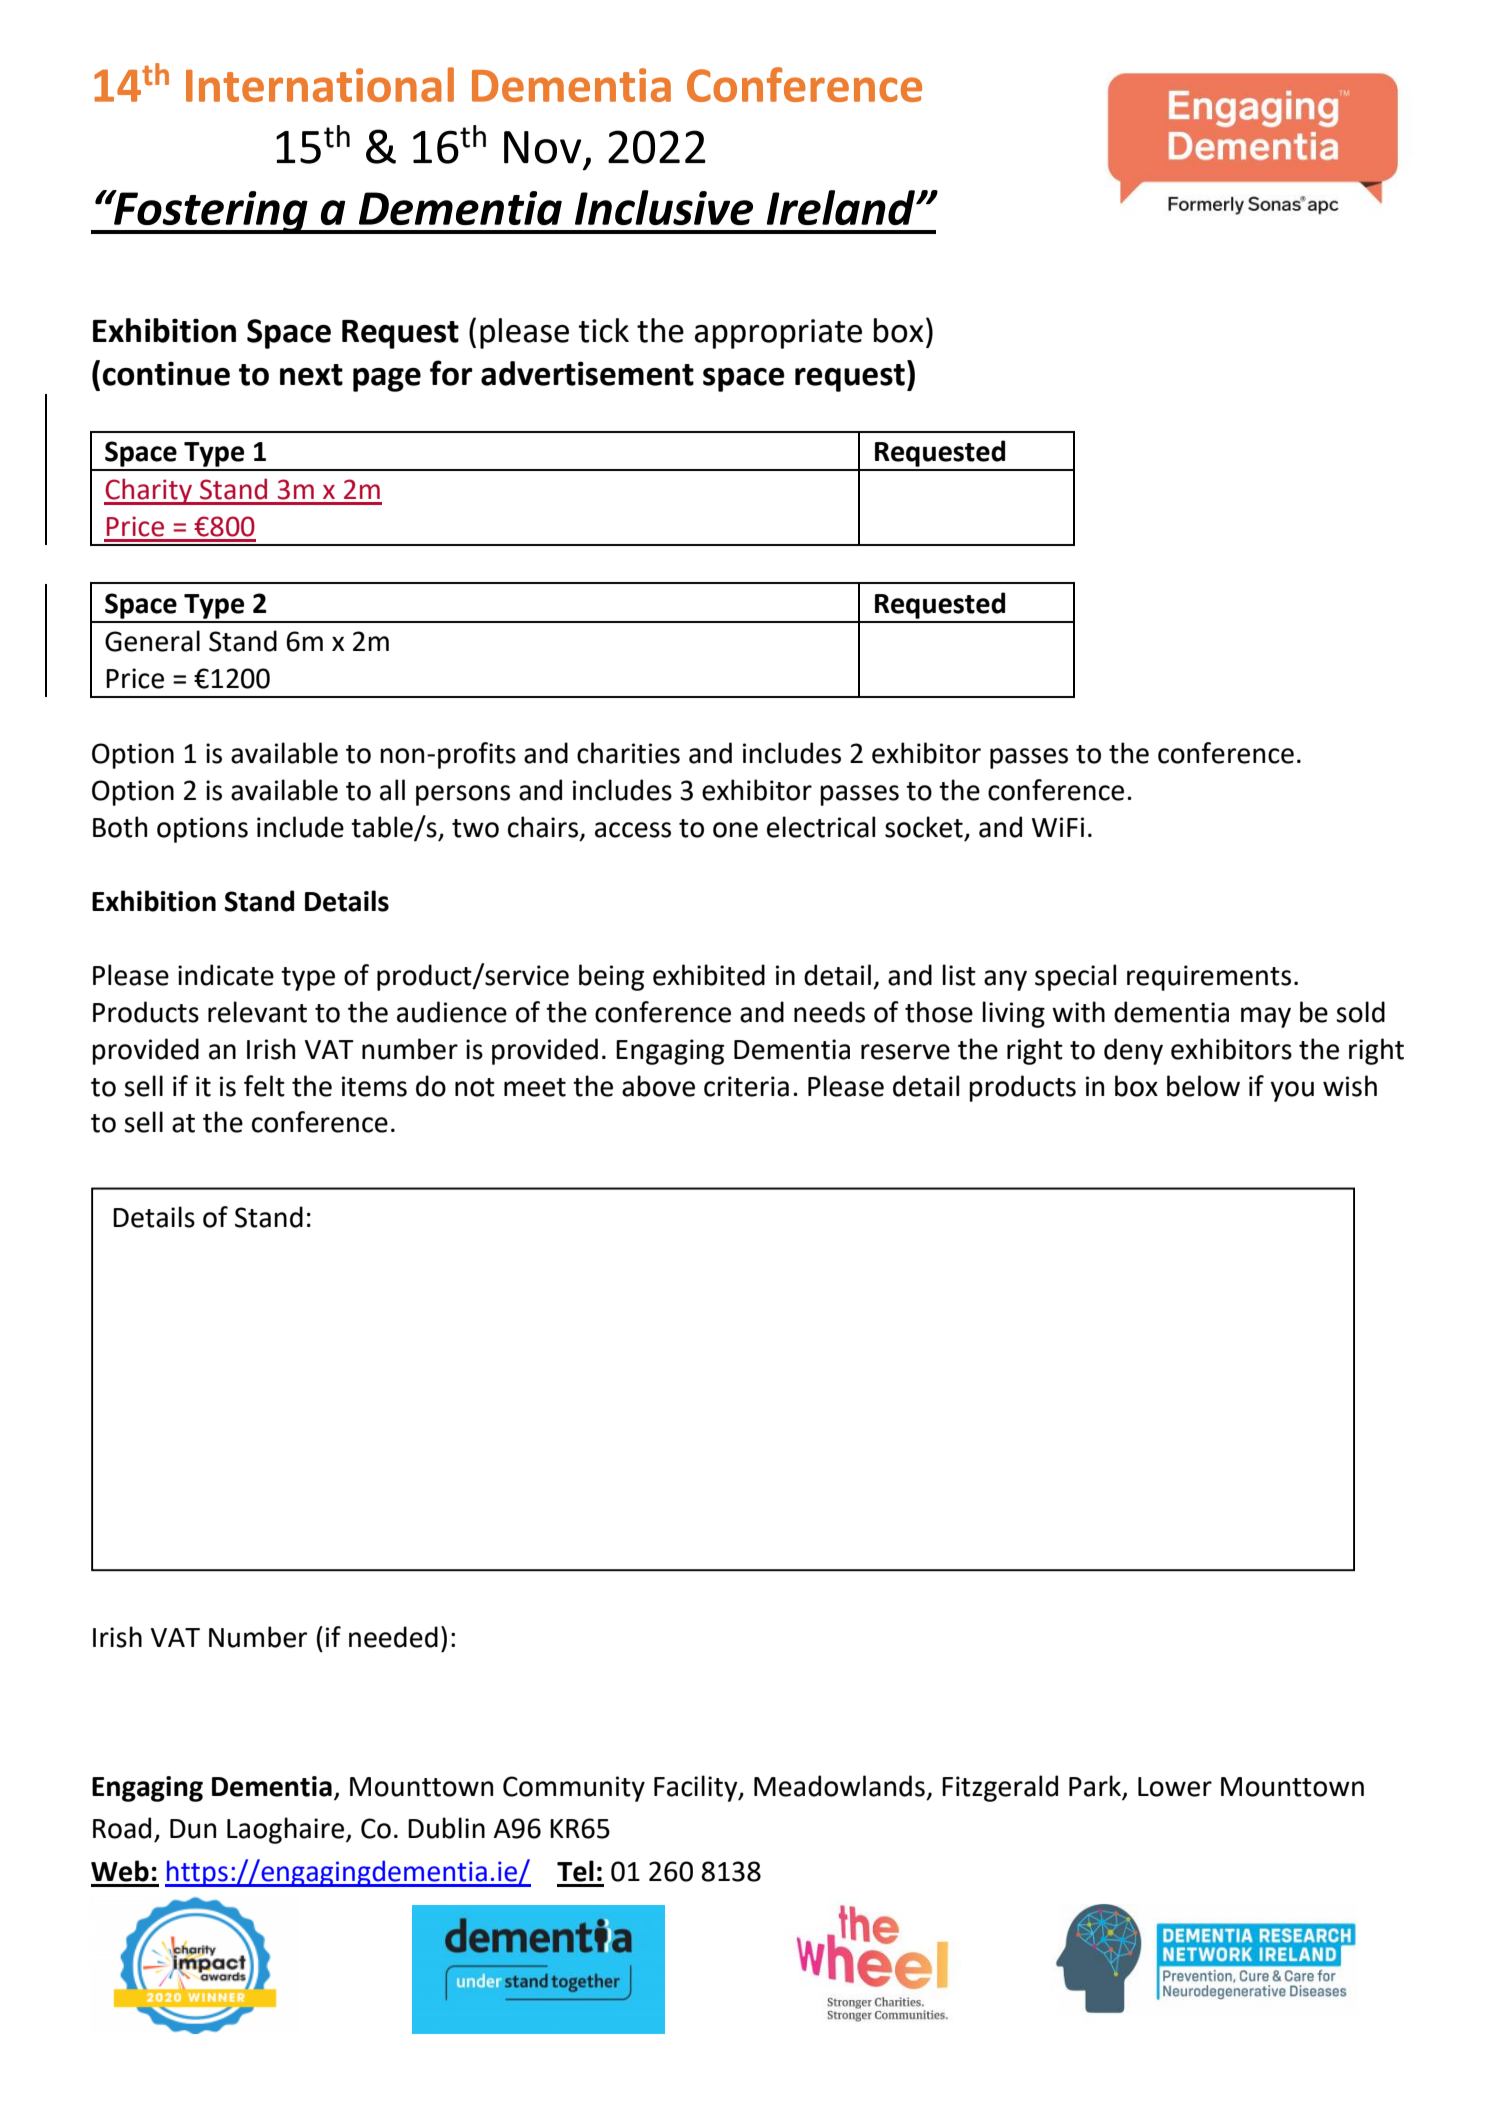 This screenshot has width=1501, height=2123. What do you see at coordinates (226, 975) in the screenshot?
I see `indicate` at bounding box center [226, 975].
